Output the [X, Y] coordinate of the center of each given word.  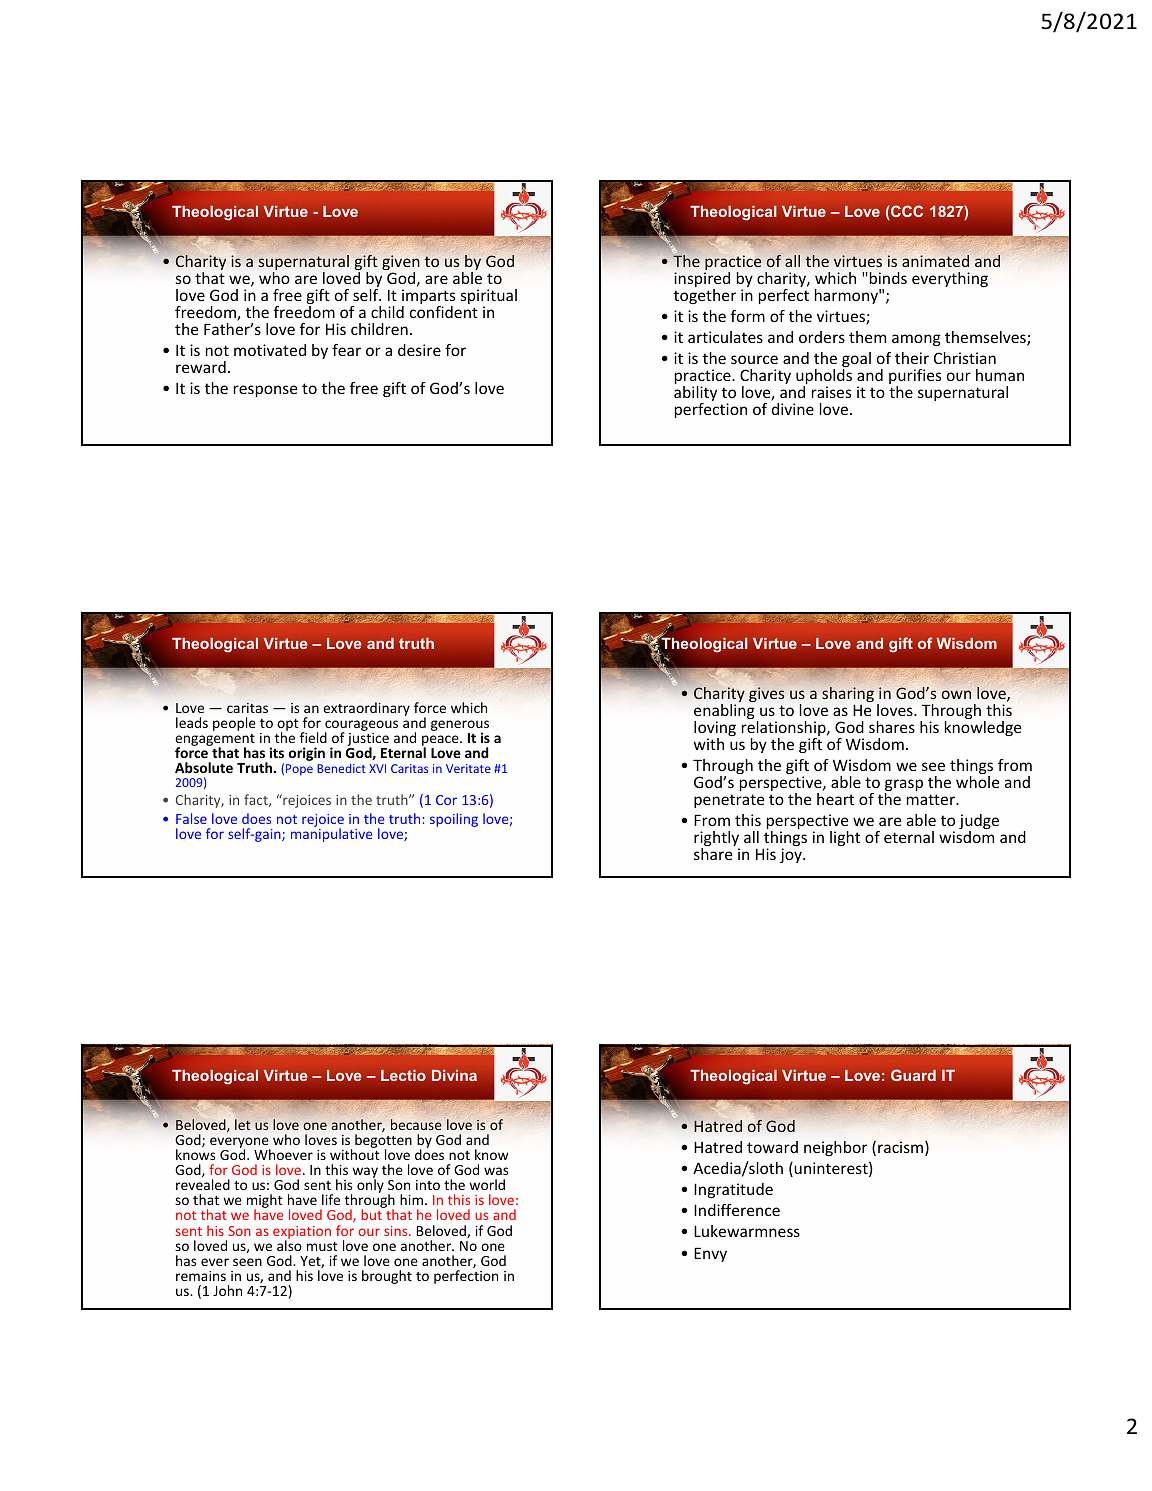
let [243, 1124]
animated [935, 261]
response [265, 391]
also [289, 1244]
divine [793, 409]
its [277, 752]
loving [715, 730]
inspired [702, 281]
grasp [904, 786]
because [416, 1124]
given [401, 264]
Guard [913, 1075]
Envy [710, 1254]
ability [695, 395]
